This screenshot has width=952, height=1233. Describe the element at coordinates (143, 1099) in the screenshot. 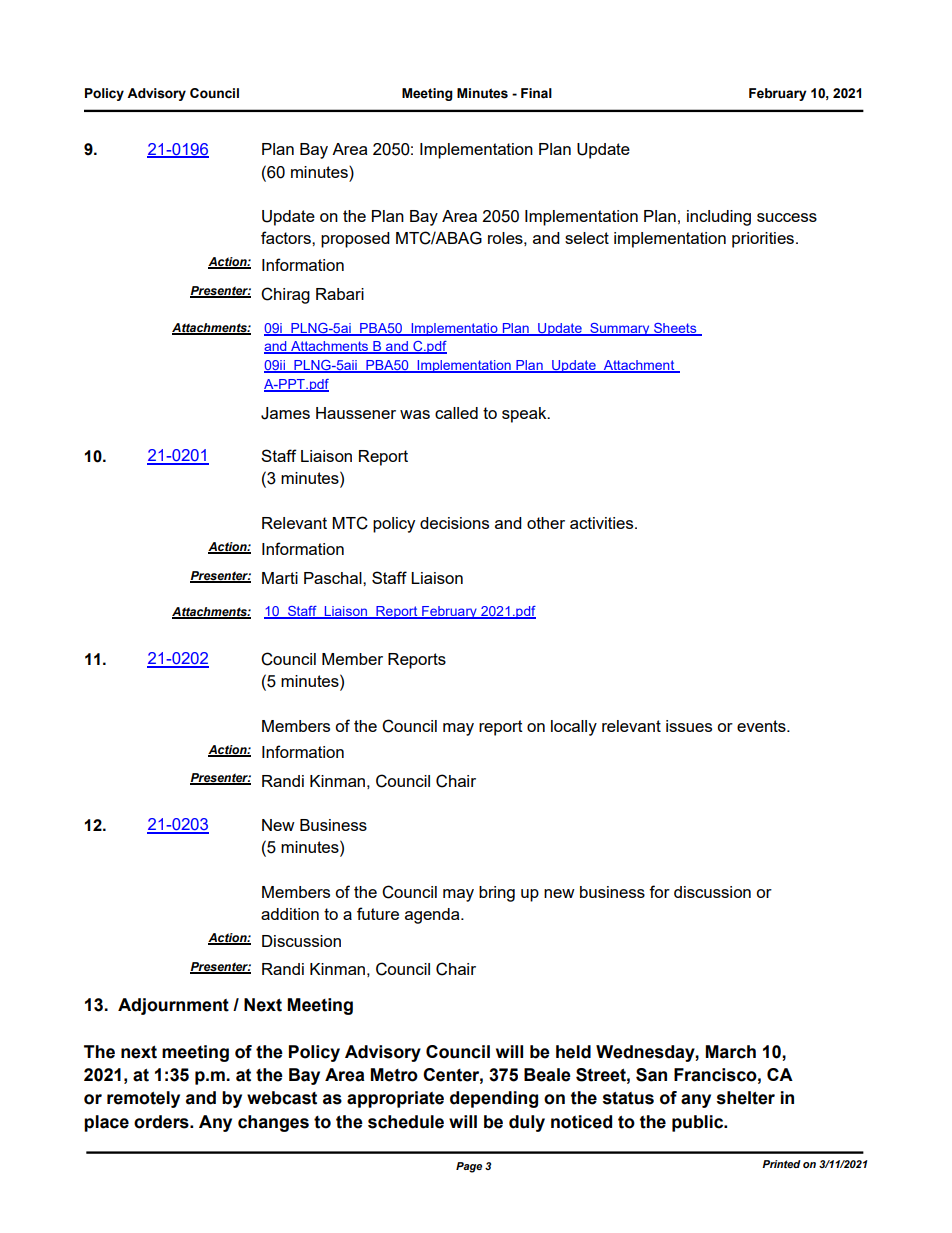

I see `remotely` at that location.
